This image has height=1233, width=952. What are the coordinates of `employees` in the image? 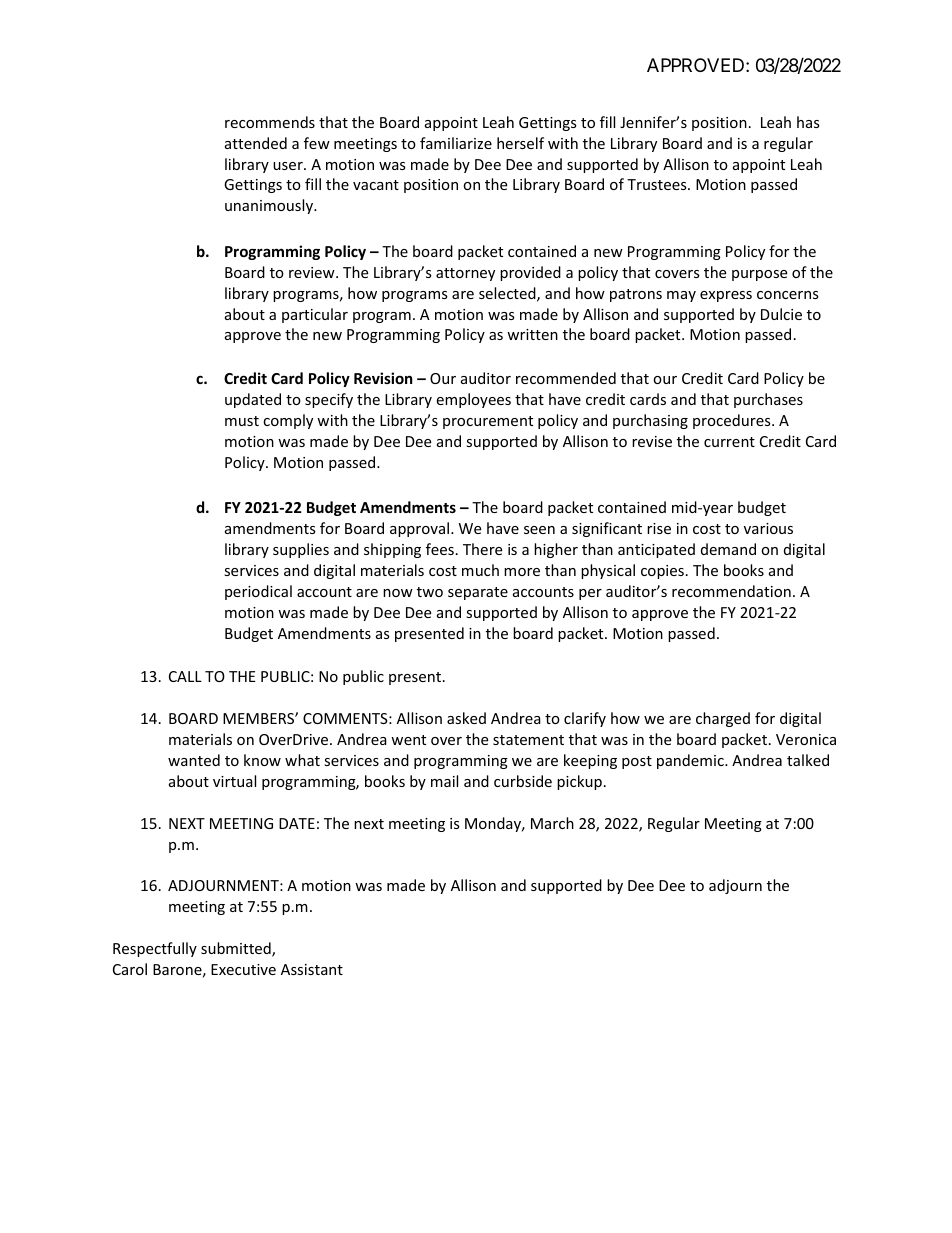 It's located at (473, 400).
